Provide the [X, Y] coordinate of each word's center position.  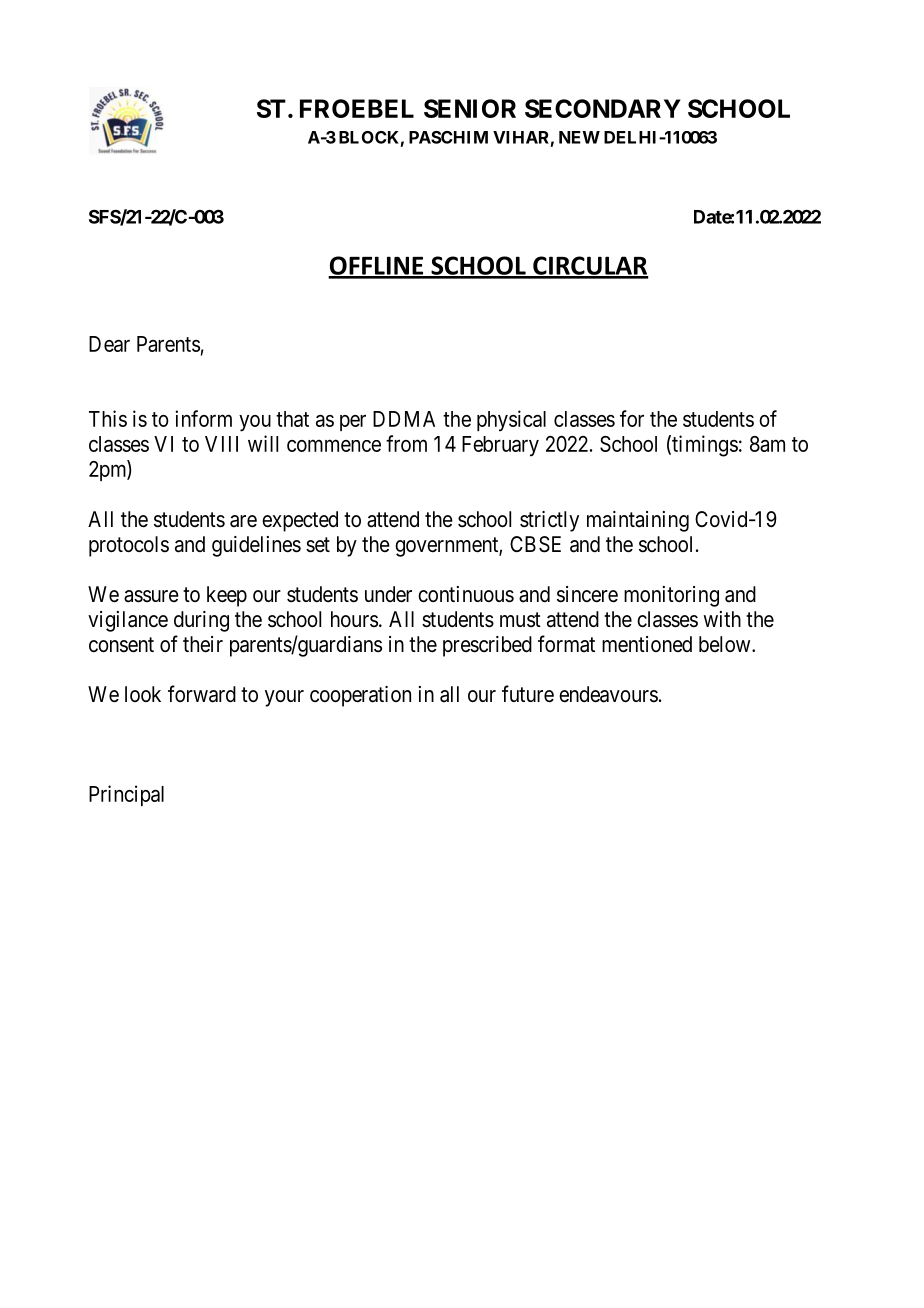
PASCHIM [448, 137]
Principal [126, 795]
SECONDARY [603, 108]
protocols [129, 546]
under [388, 594]
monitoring [671, 596]
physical [511, 420]
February [500, 446]
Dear [109, 344]
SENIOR [470, 108]
